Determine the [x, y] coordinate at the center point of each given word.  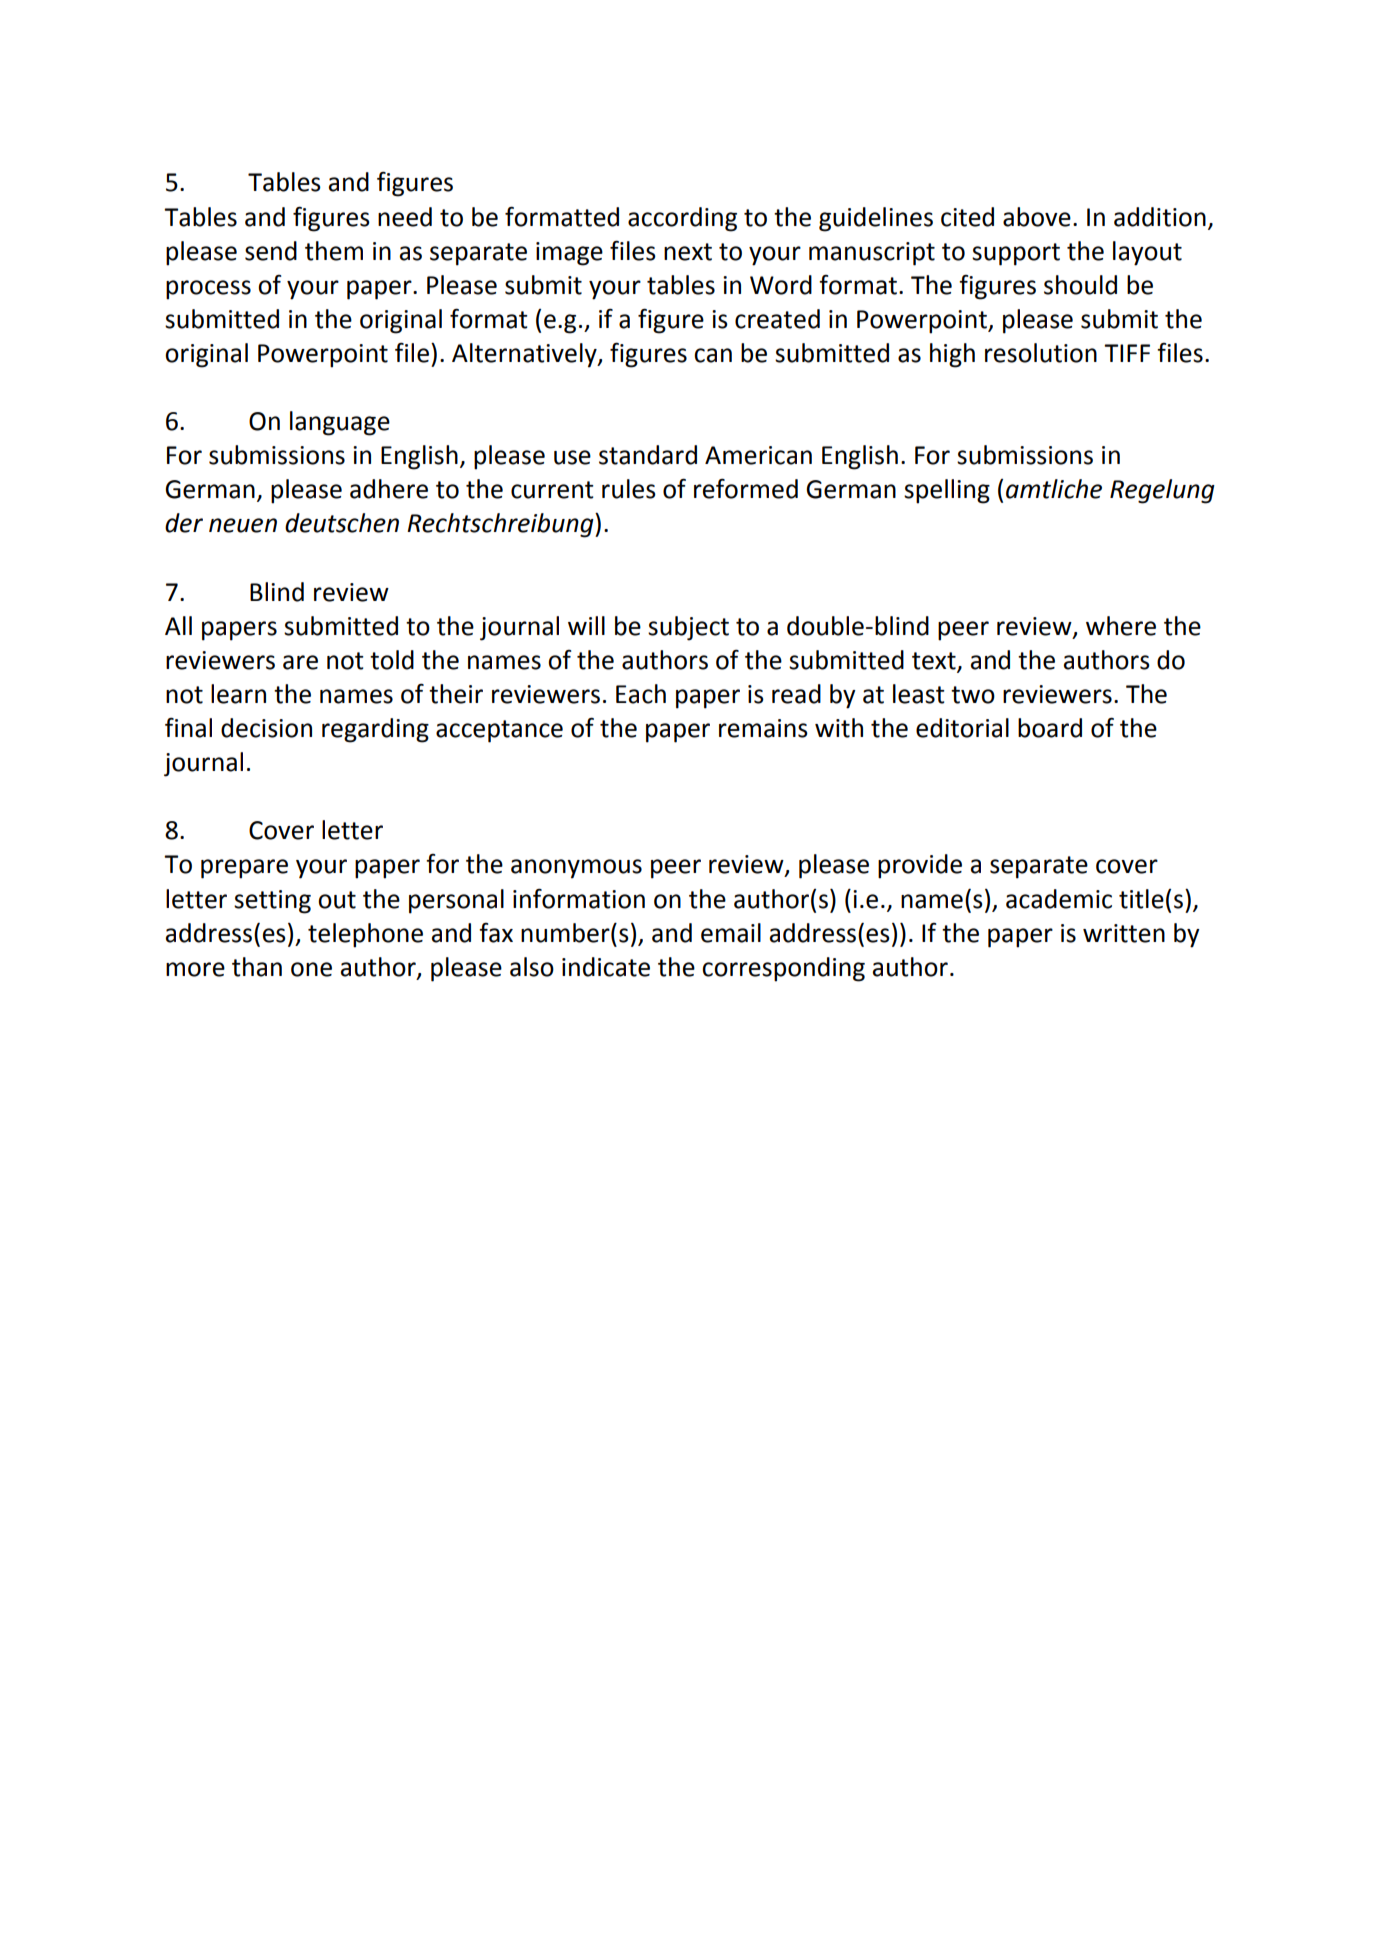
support [1016, 254]
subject [688, 628]
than [257, 967]
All [178, 625]
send [271, 251]
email [731, 933]
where [1121, 626]
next [688, 252]
